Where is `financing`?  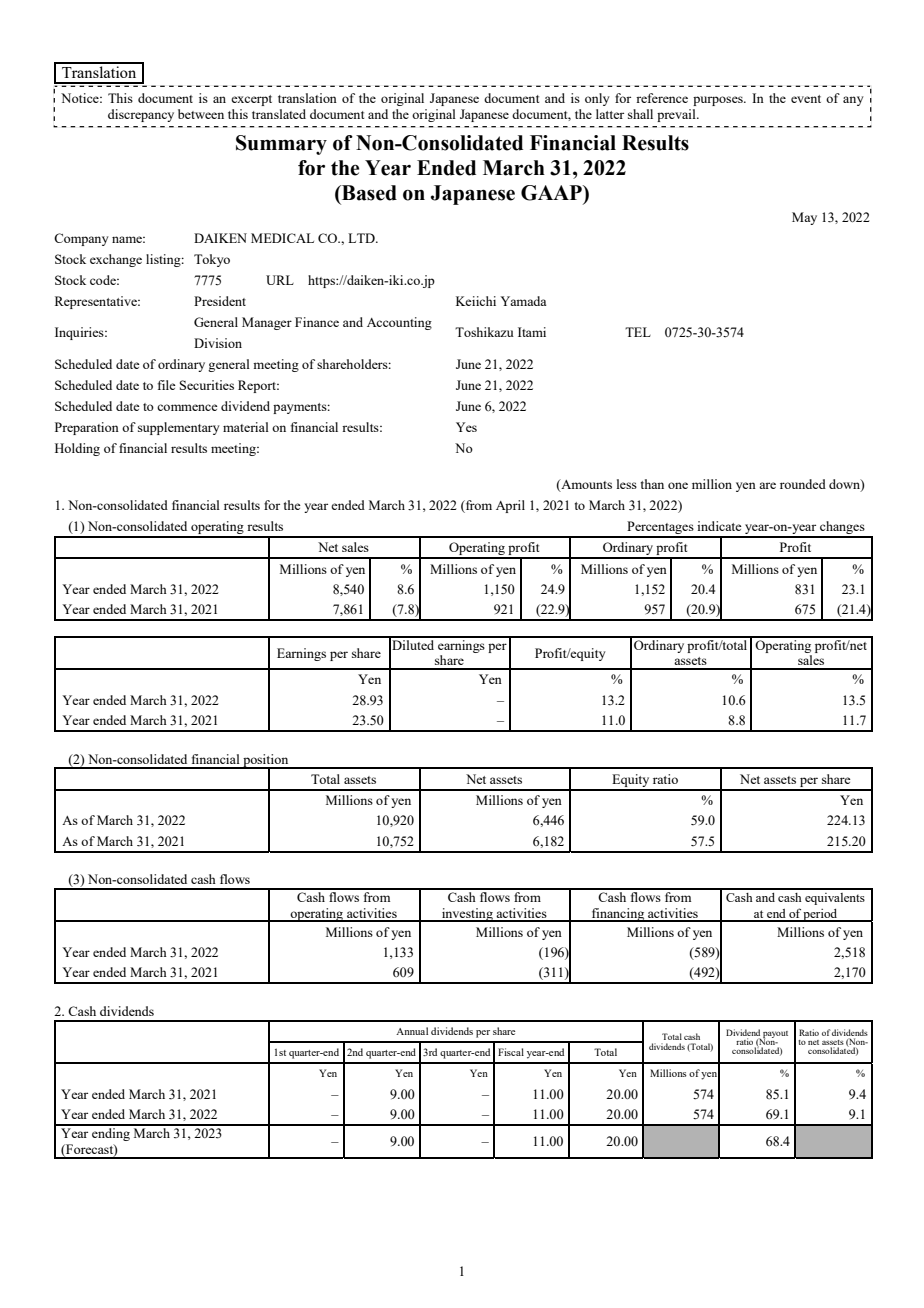 financing is located at coordinates (618, 915).
